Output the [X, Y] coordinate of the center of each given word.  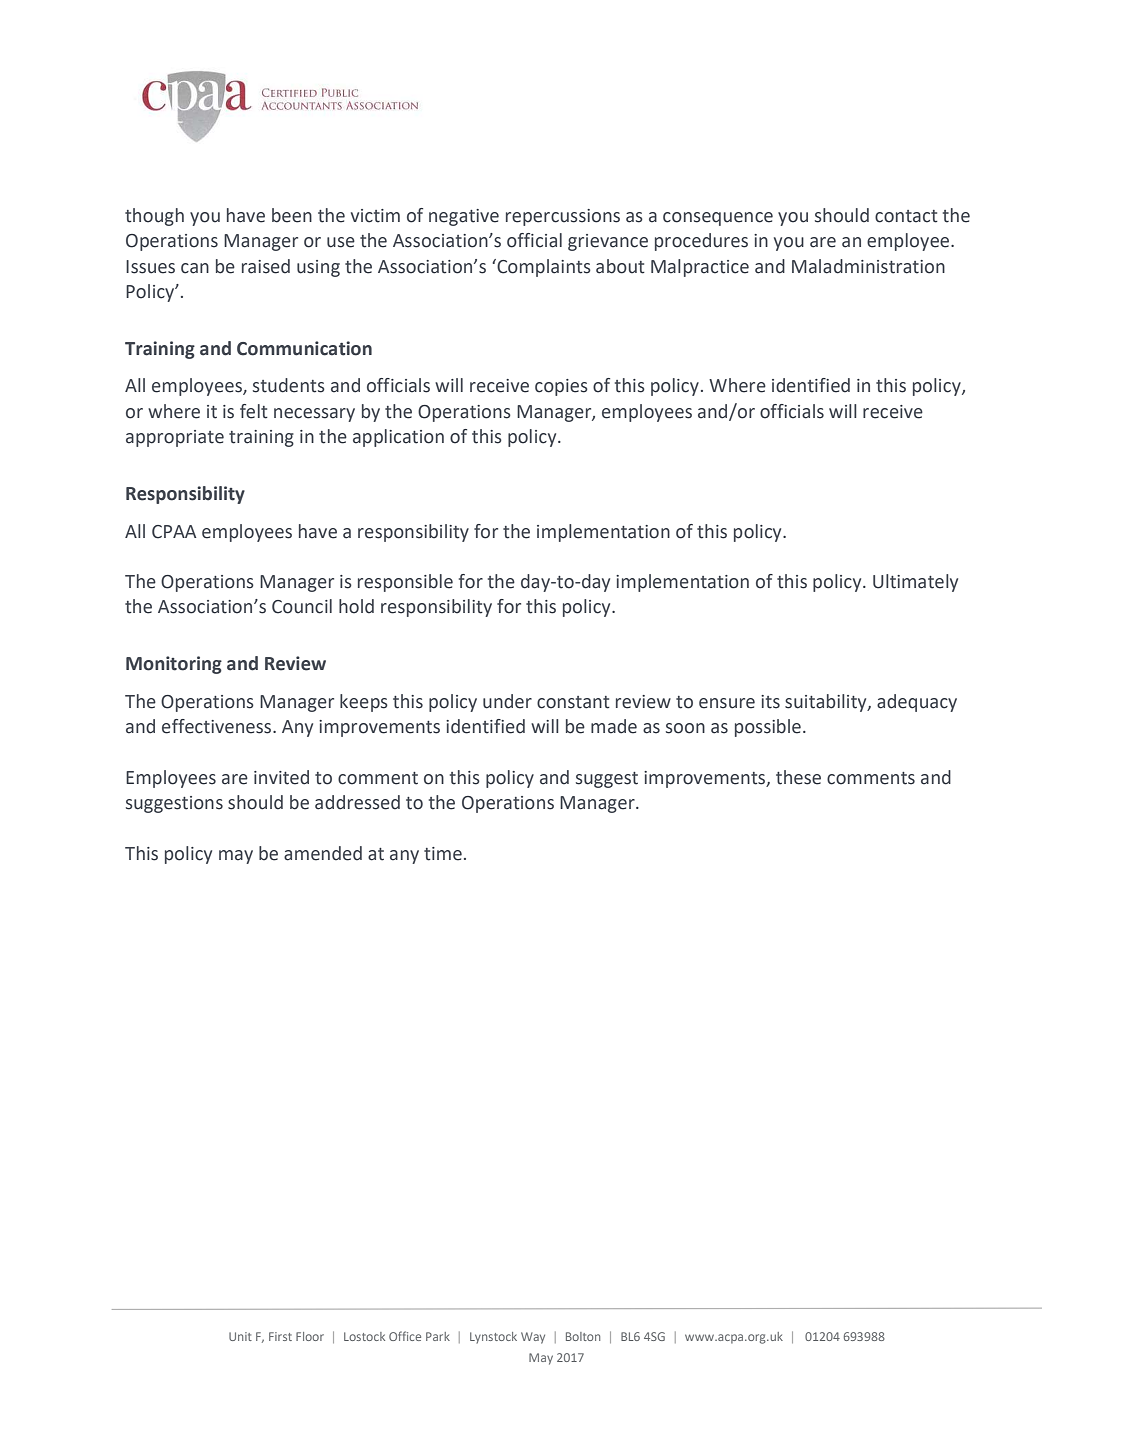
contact [906, 216]
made [614, 726]
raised [266, 266]
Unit [240, 1336]
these [798, 777]
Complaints [543, 268]
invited [281, 777]
